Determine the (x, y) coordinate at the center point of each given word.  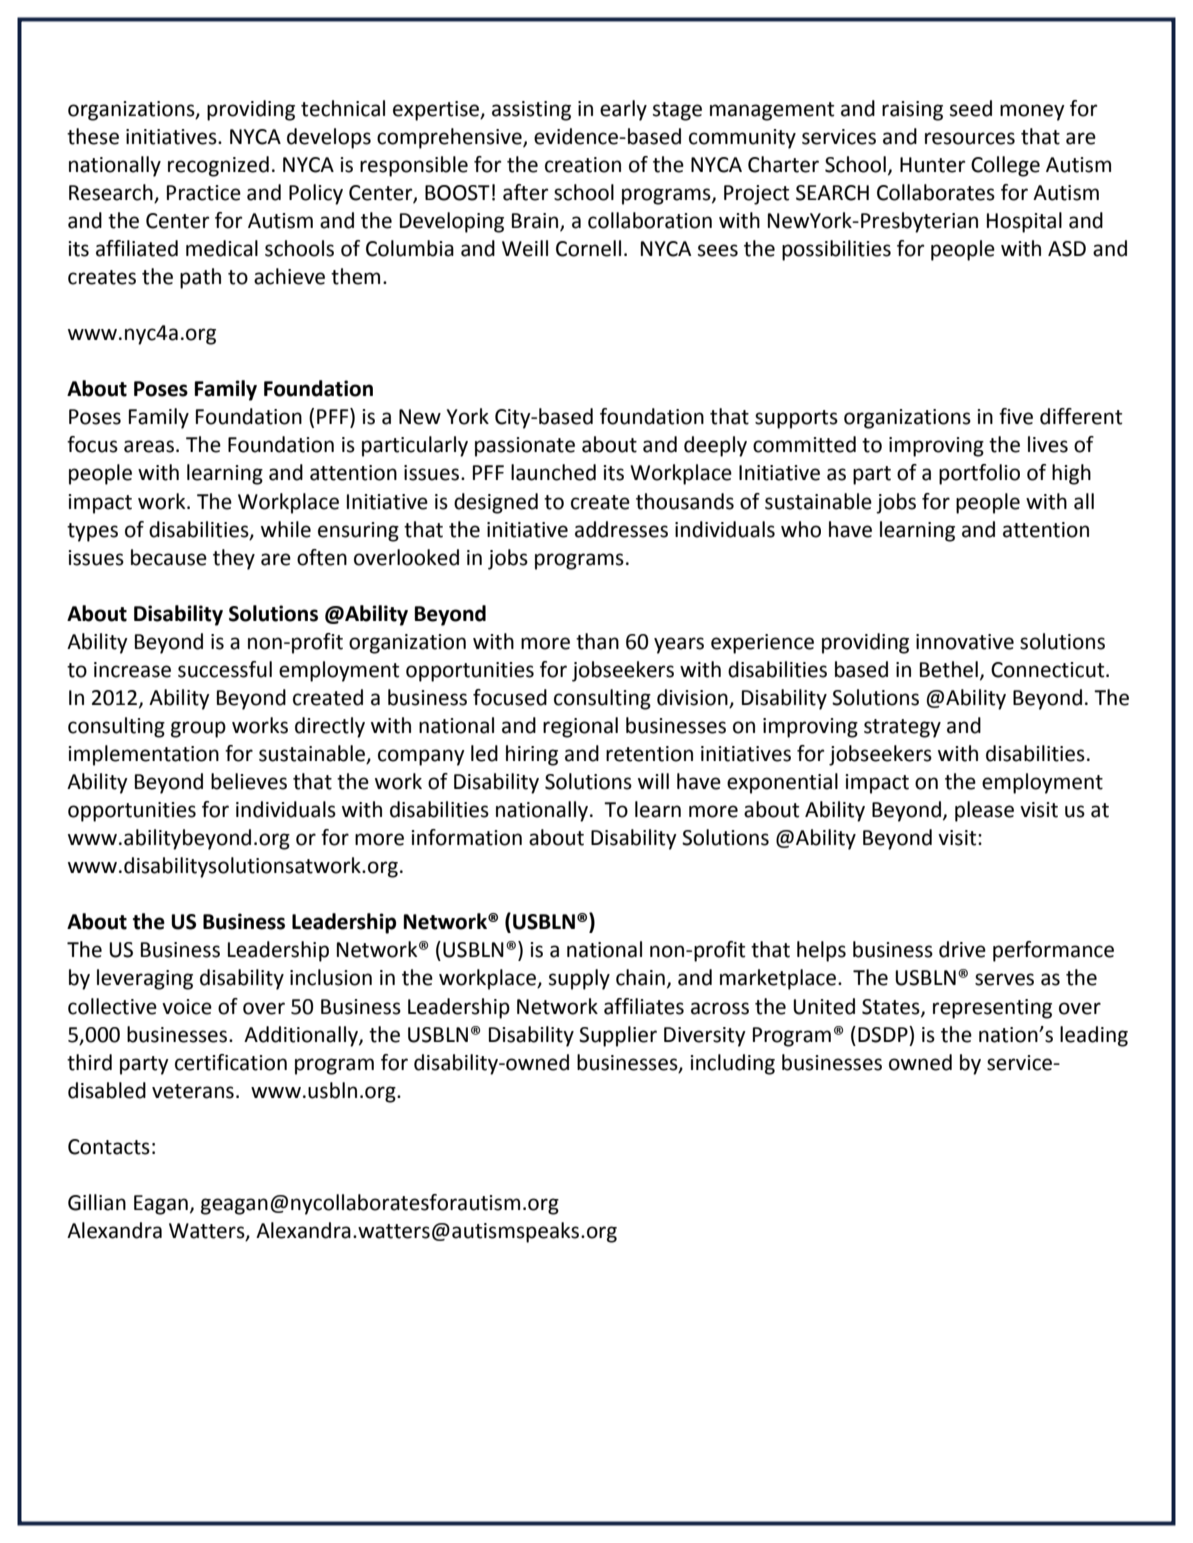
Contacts (109, 1147)
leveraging (145, 979)
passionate (525, 447)
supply (579, 979)
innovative (965, 642)
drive (962, 949)
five (1016, 416)
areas (149, 446)
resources (970, 138)
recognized (218, 166)
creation (583, 165)
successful (225, 669)
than (597, 641)
